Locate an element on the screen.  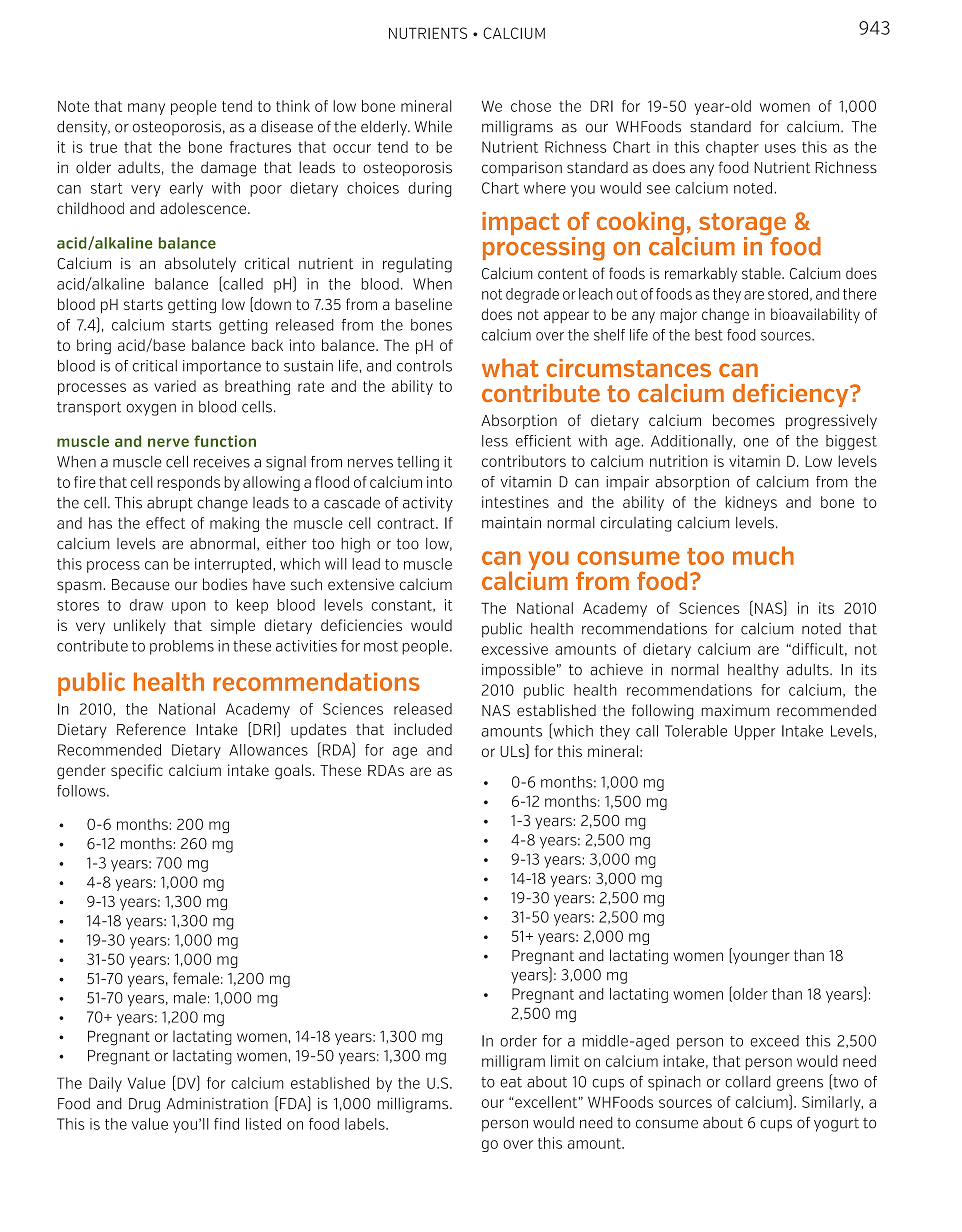
excessive is located at coordinates (514, 649).
